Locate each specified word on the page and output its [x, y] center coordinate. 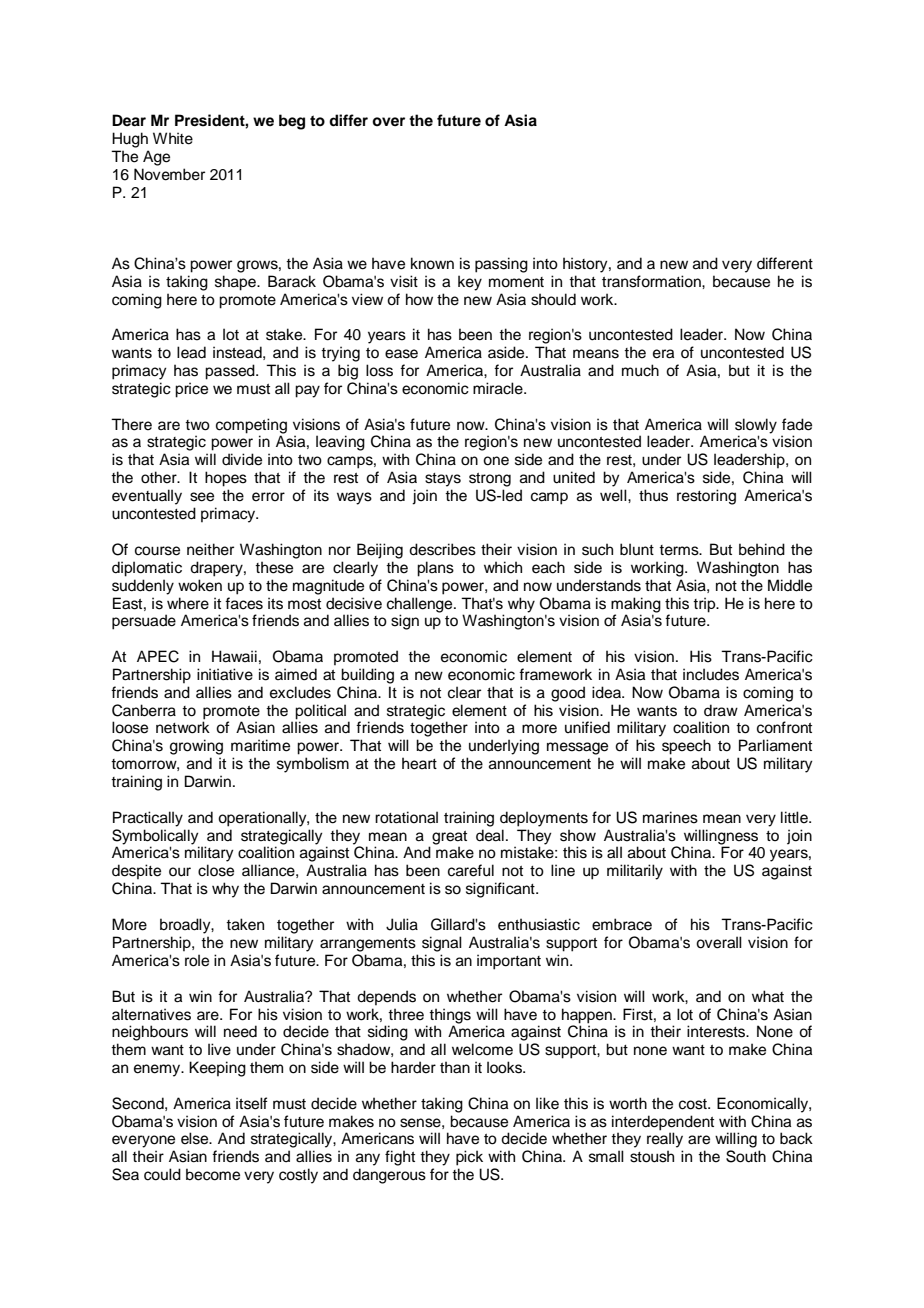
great [449, 839]
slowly [756, 427]
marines [670, 817]
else [196, 1138]
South [746, 1156]
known [432, 263]
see [202, 497]
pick [469, 1158]
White [173, 138]
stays [443, 480]
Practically [148, 819]
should [553, 299]
